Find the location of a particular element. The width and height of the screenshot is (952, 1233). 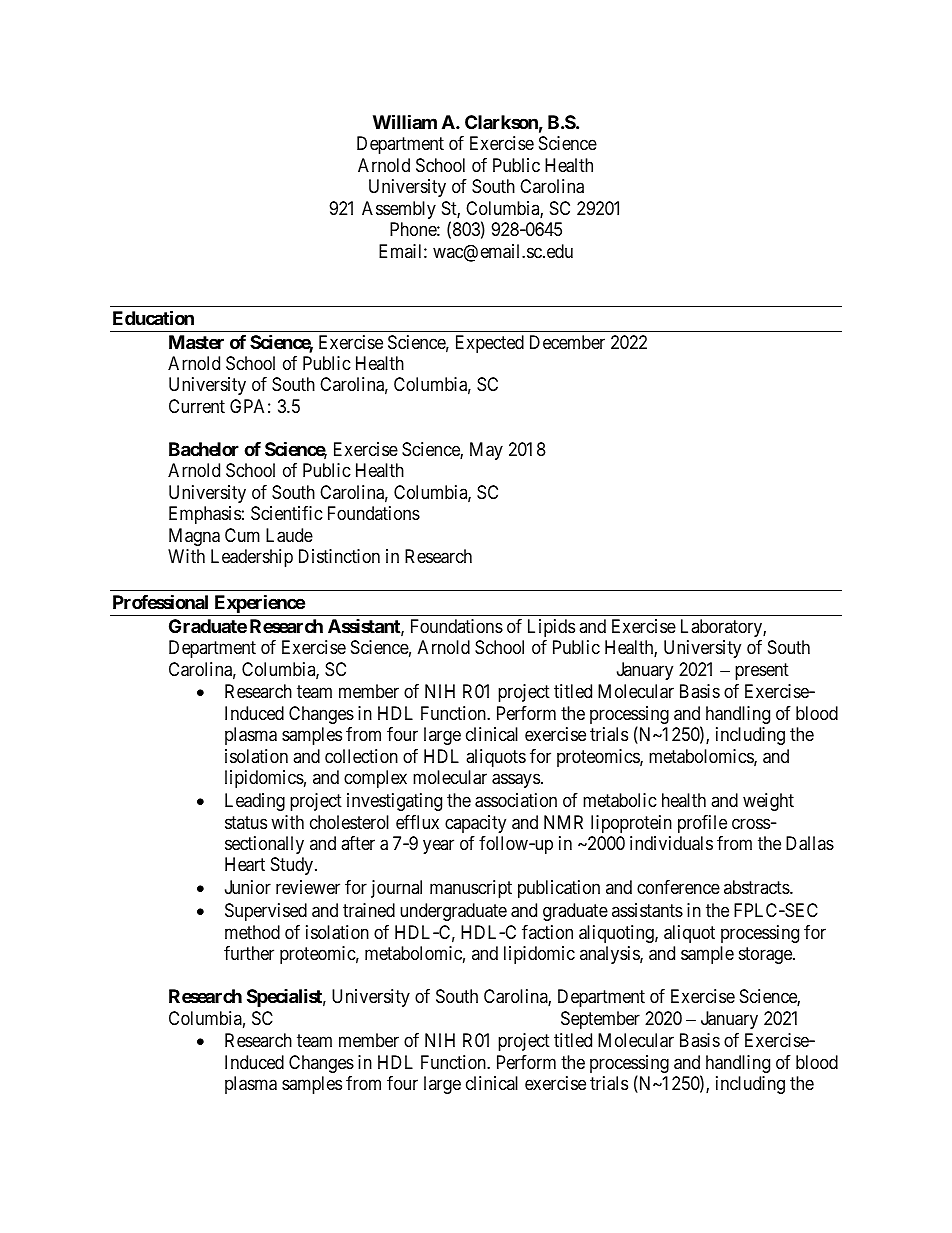

Leadership is located at coordinates (252, 558).
